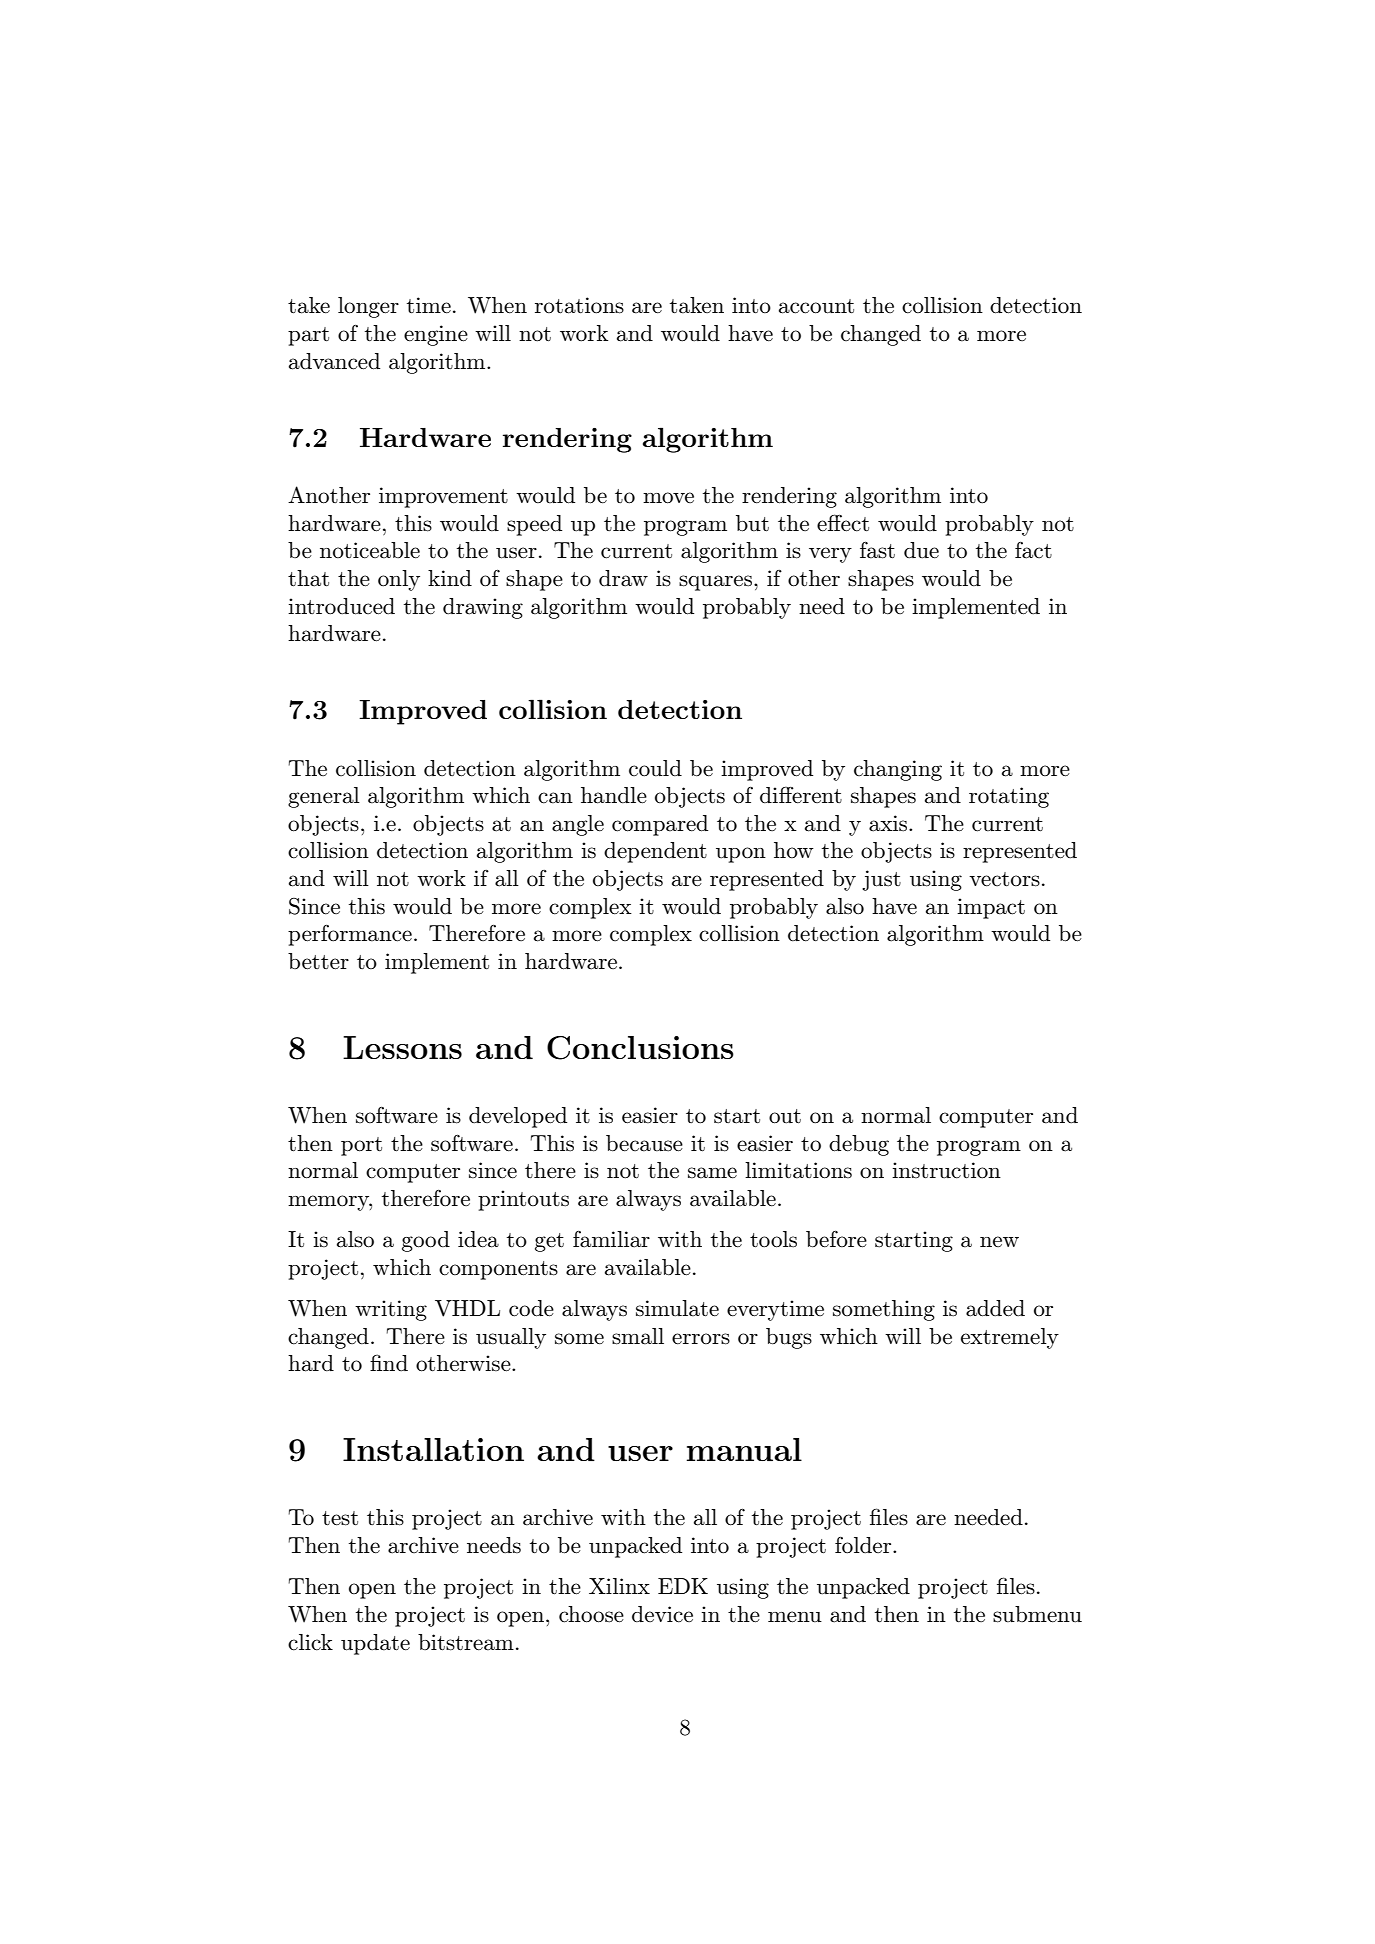  Describe the element at coordinates (579, 305) in the screenshot. I see `rotations` at that location.
